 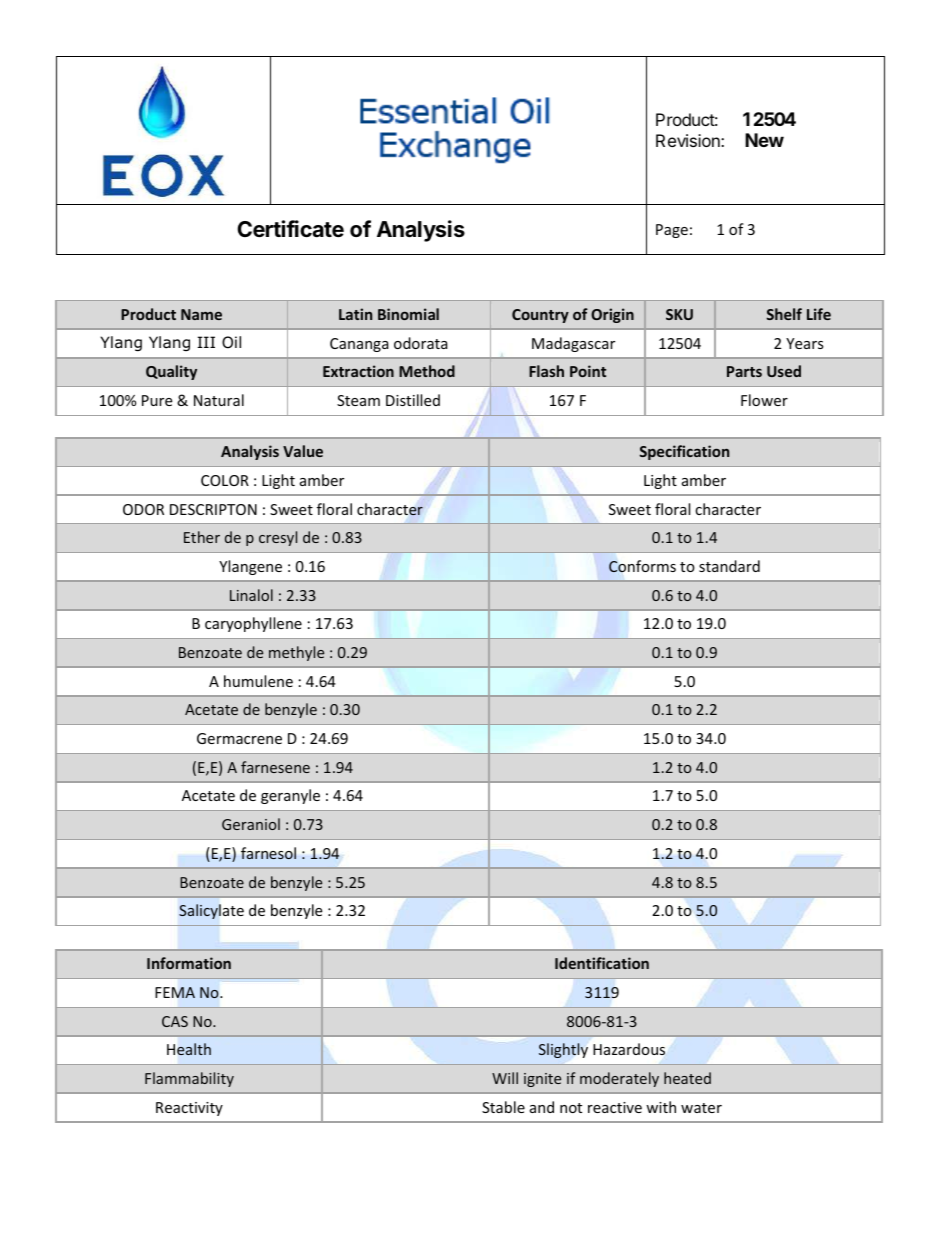 What do you see at coordinates (275, 767) in the image?
I see `farnesene` at bounding box center [275, 767].
